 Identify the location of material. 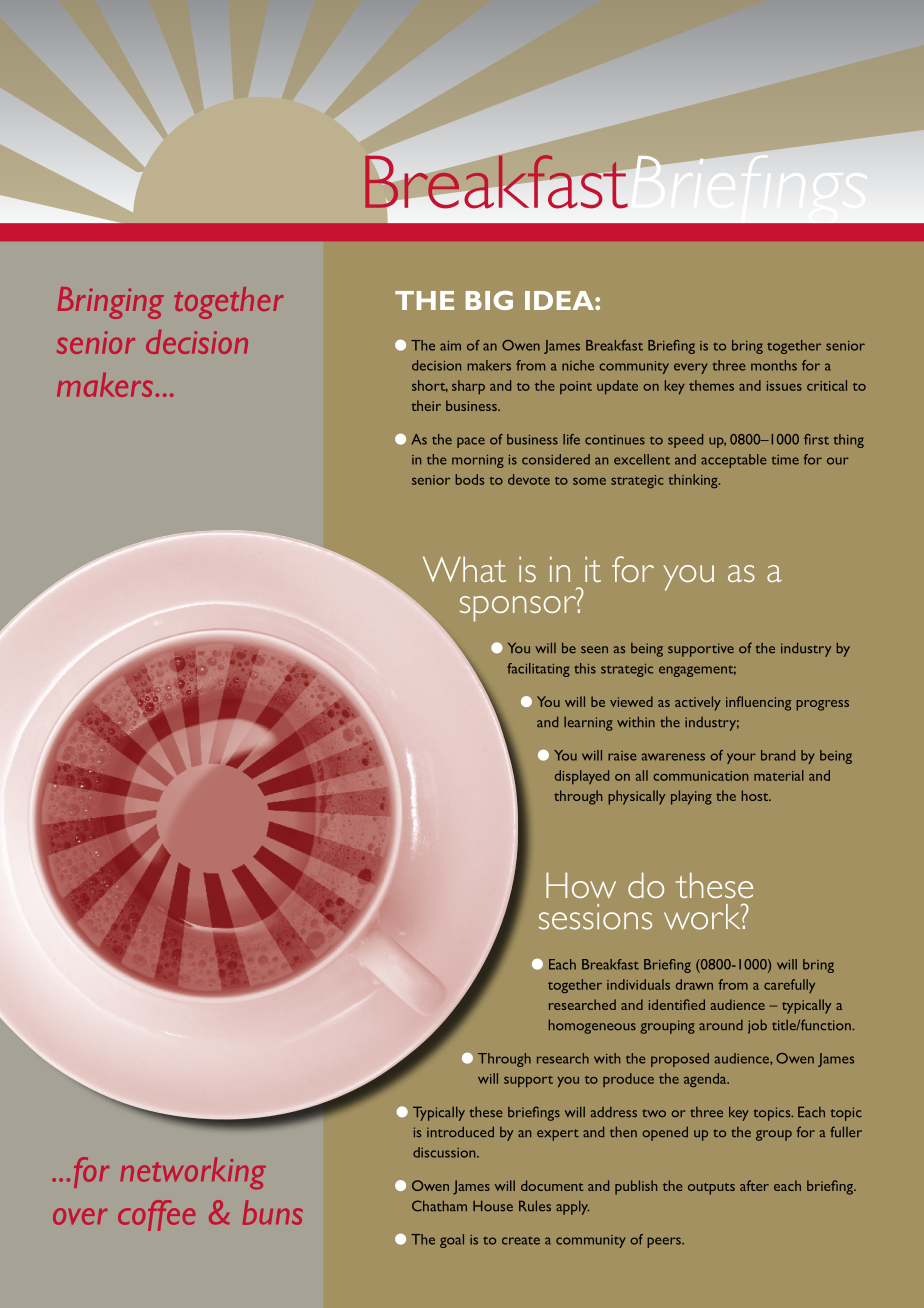
(779, 775).
